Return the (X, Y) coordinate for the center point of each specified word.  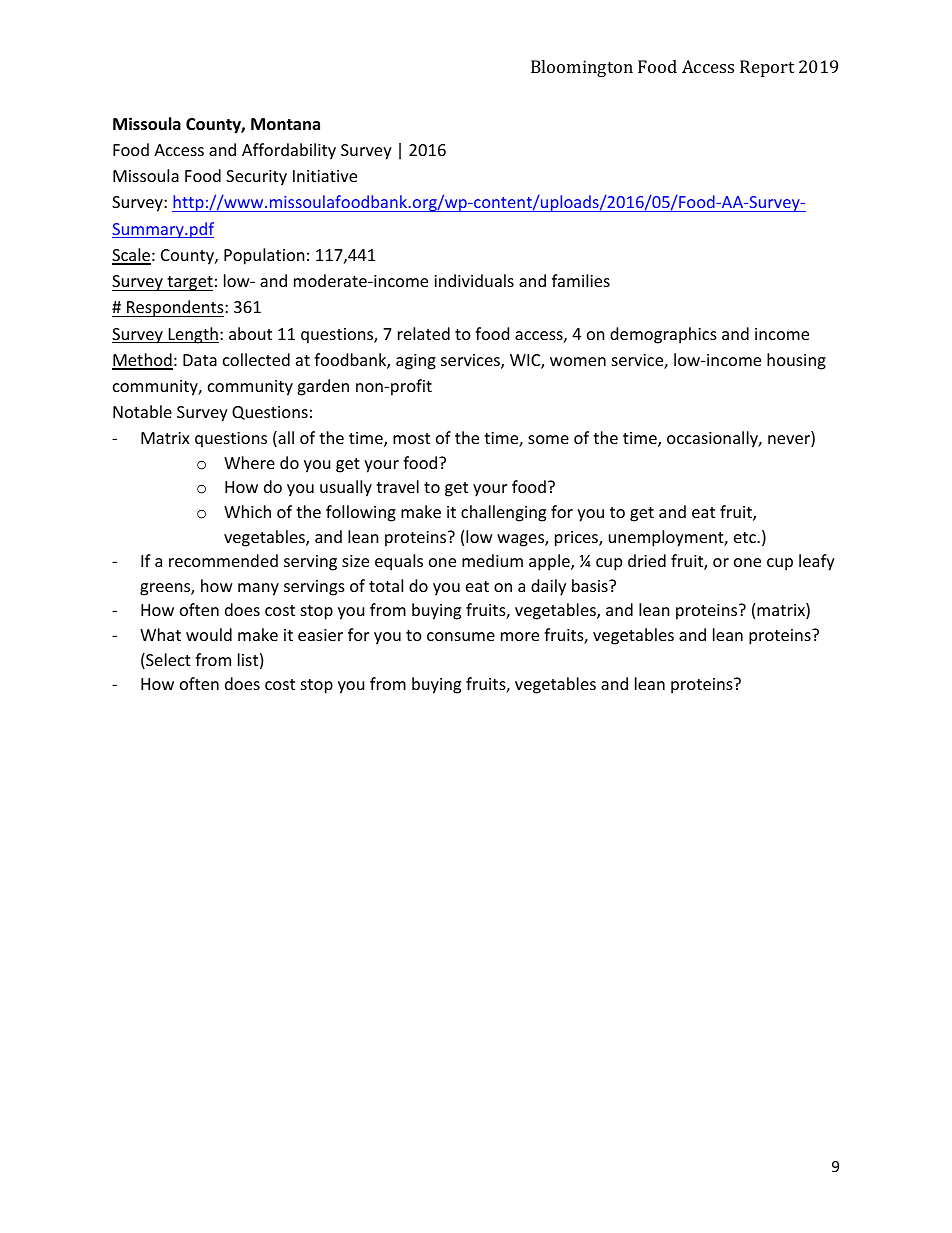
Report (767, 68)
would (209, 634)
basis (591, 585)
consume (461, 636)
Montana (285, 124)
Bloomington (582, 68)
